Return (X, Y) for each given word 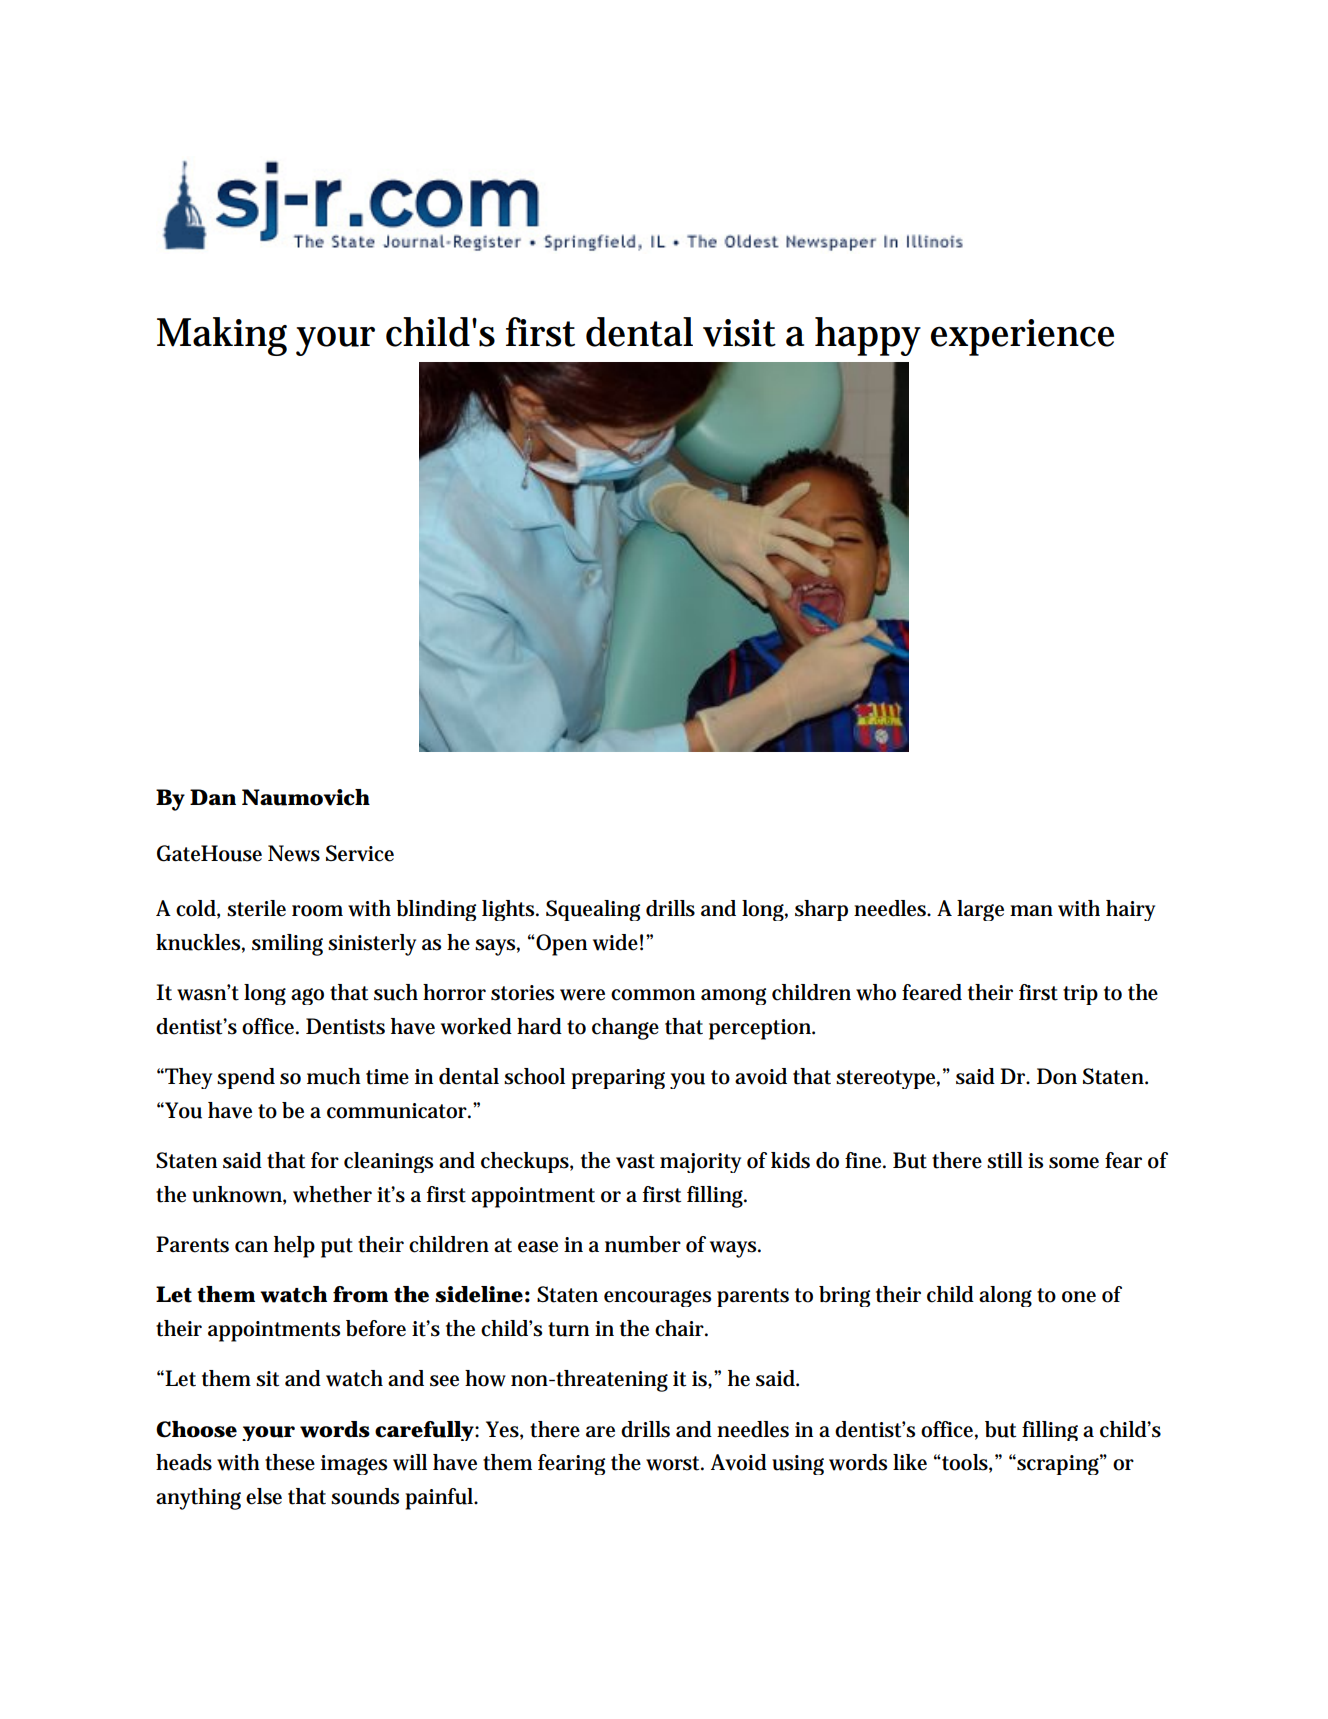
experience (1022, 337)
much (334, 1076)
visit (739, 333)
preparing (618, 1079)
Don (1057, 1076)
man (1031, 910)
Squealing (593, 910)
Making (222, 336)
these (290, 1462)
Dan (213, 797)
